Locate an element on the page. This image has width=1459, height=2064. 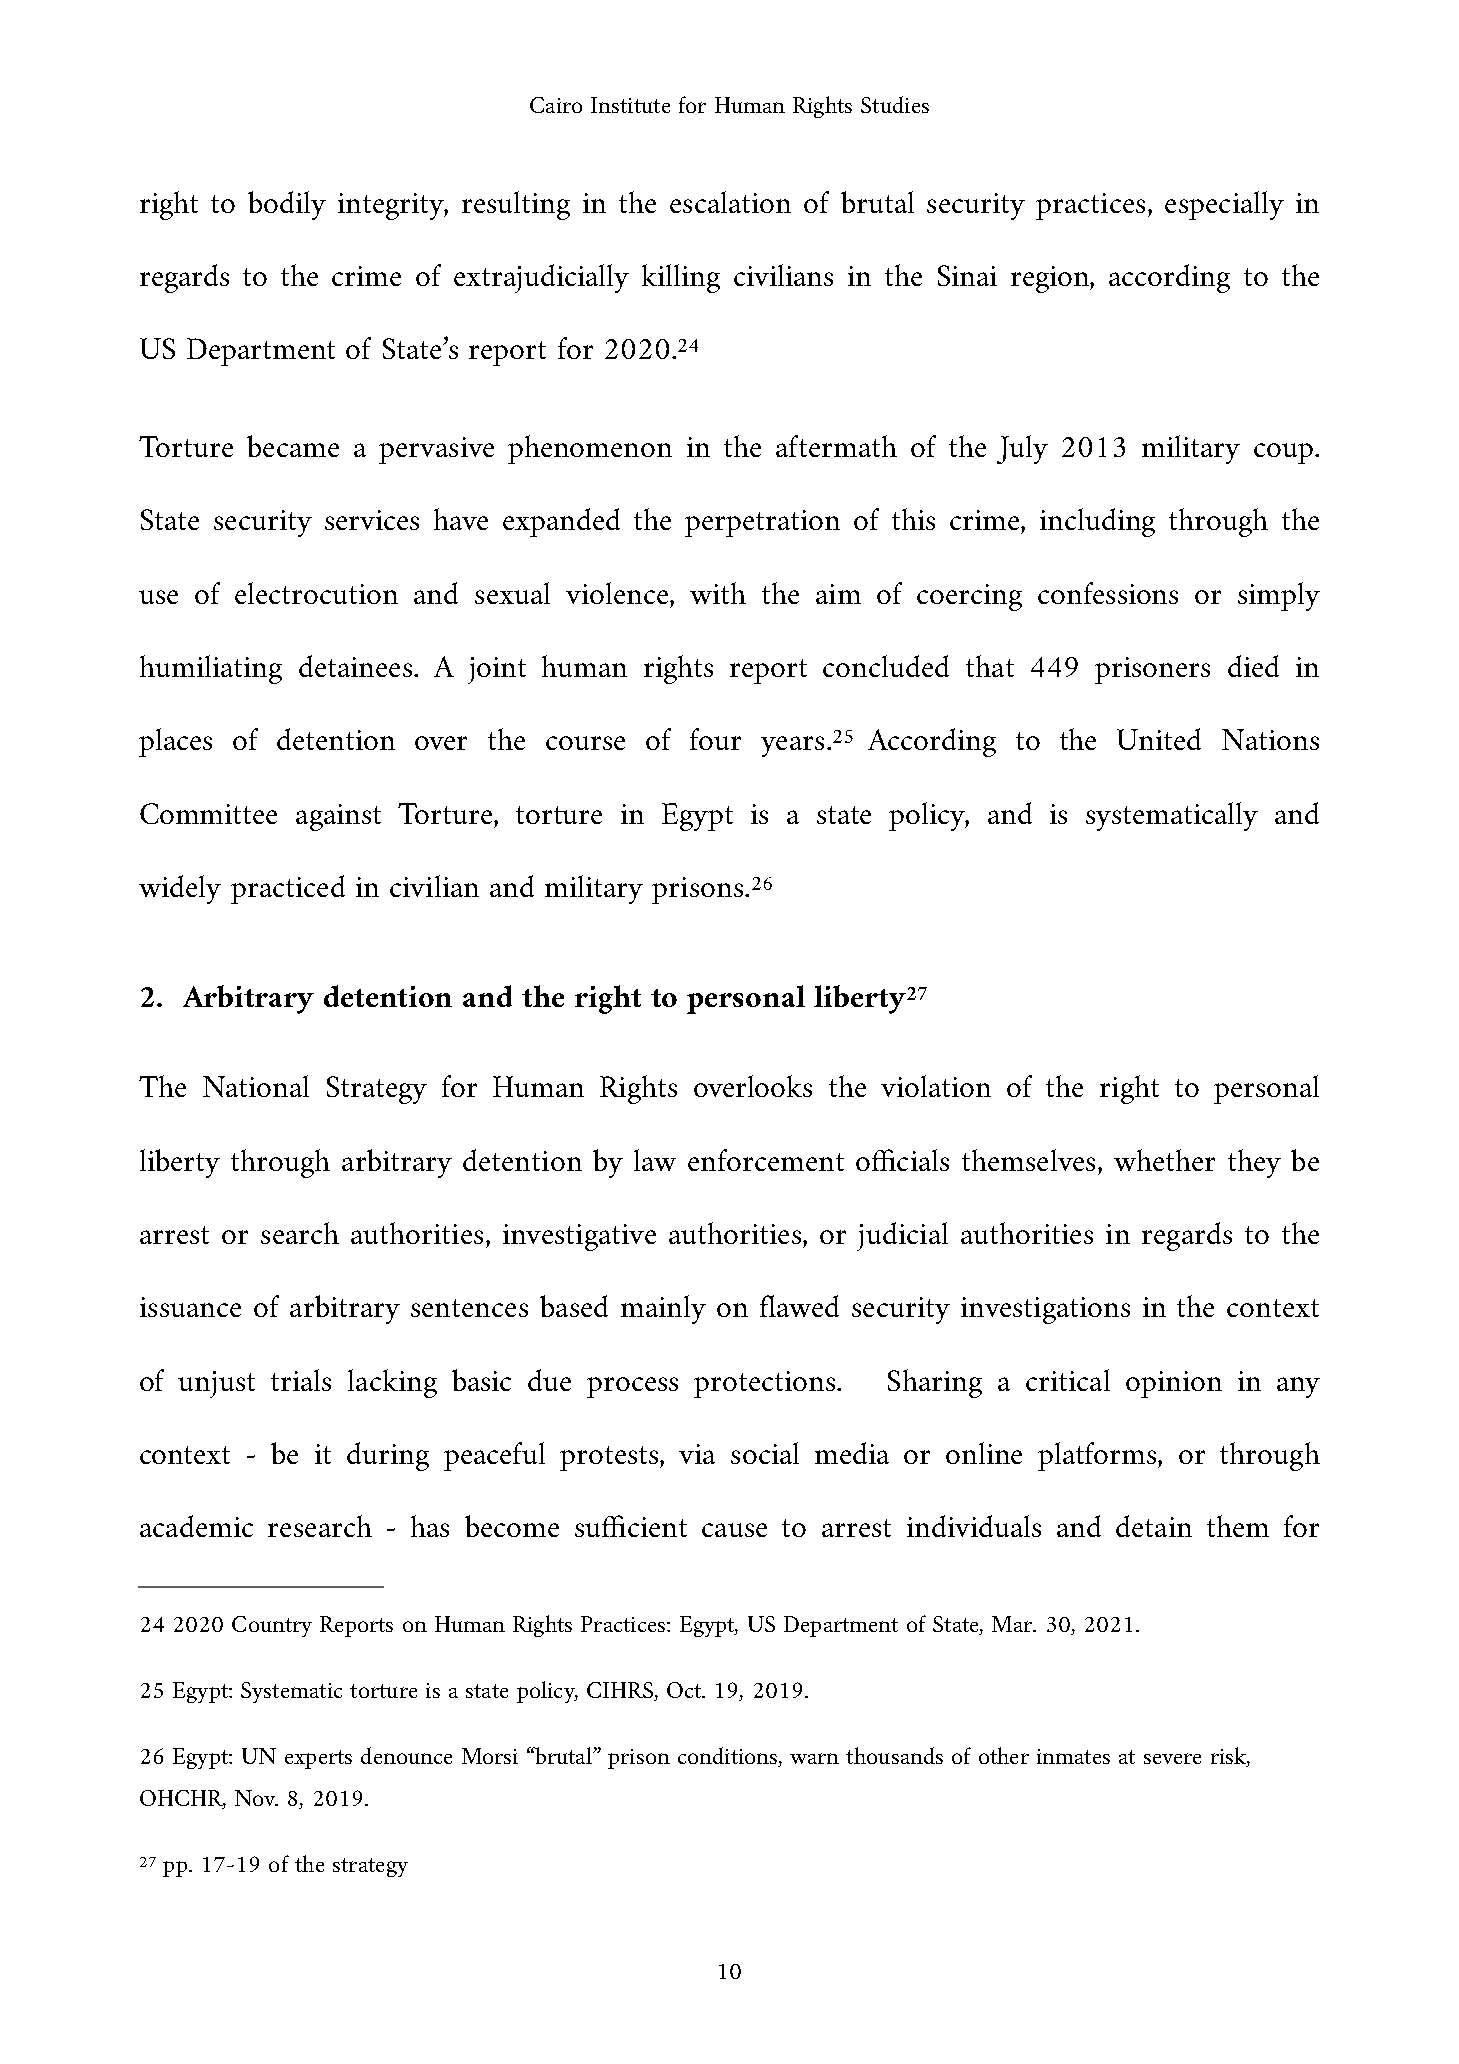
severe is located at coordinates (1172, 1758).
